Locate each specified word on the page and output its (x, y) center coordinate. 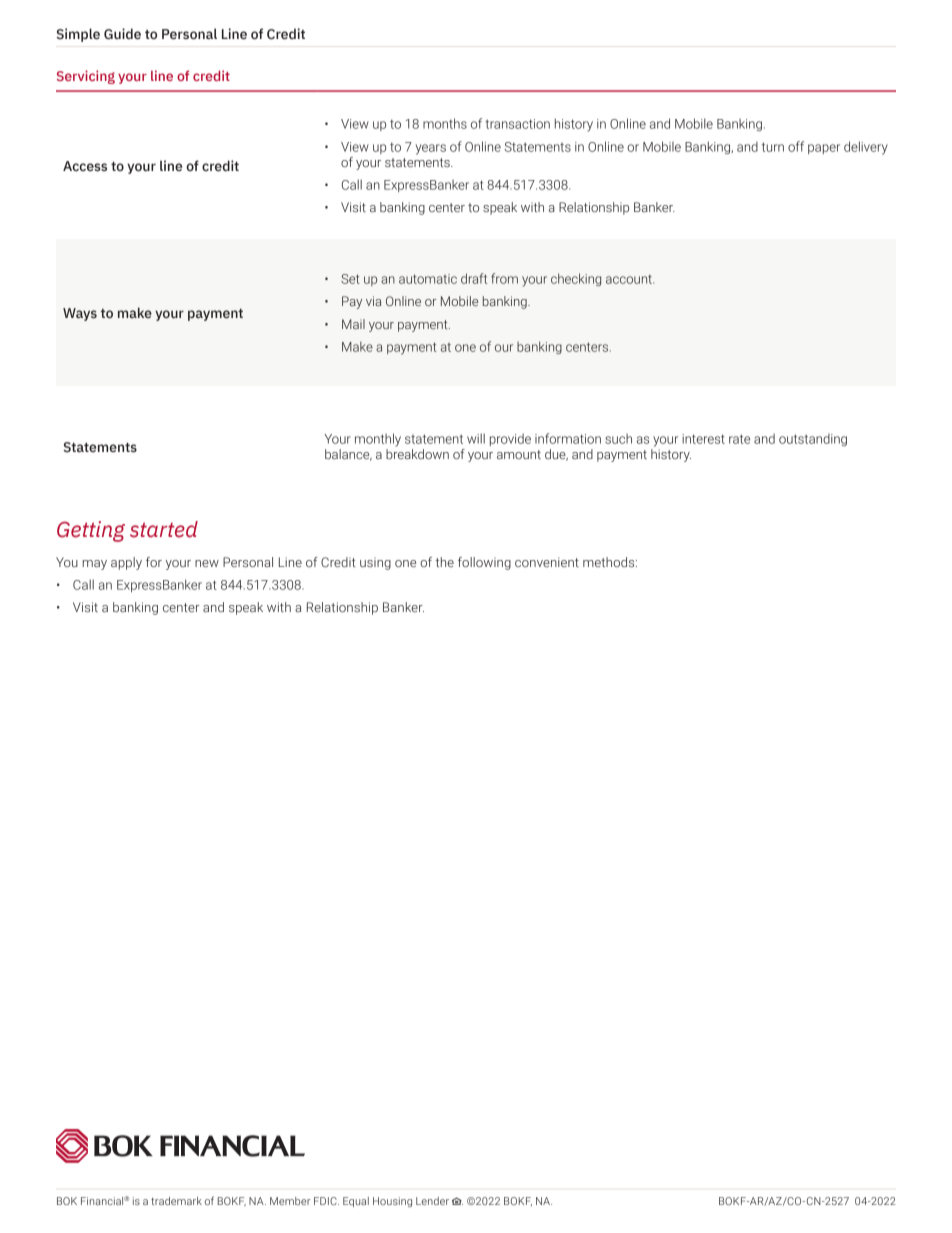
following (484, 563)
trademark (176, 1201)
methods (610, 562)
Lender (432, 1201)
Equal (356, 1202)
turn (773, 147)
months (445, 123)
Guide (122, 33)
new (207, 563)
